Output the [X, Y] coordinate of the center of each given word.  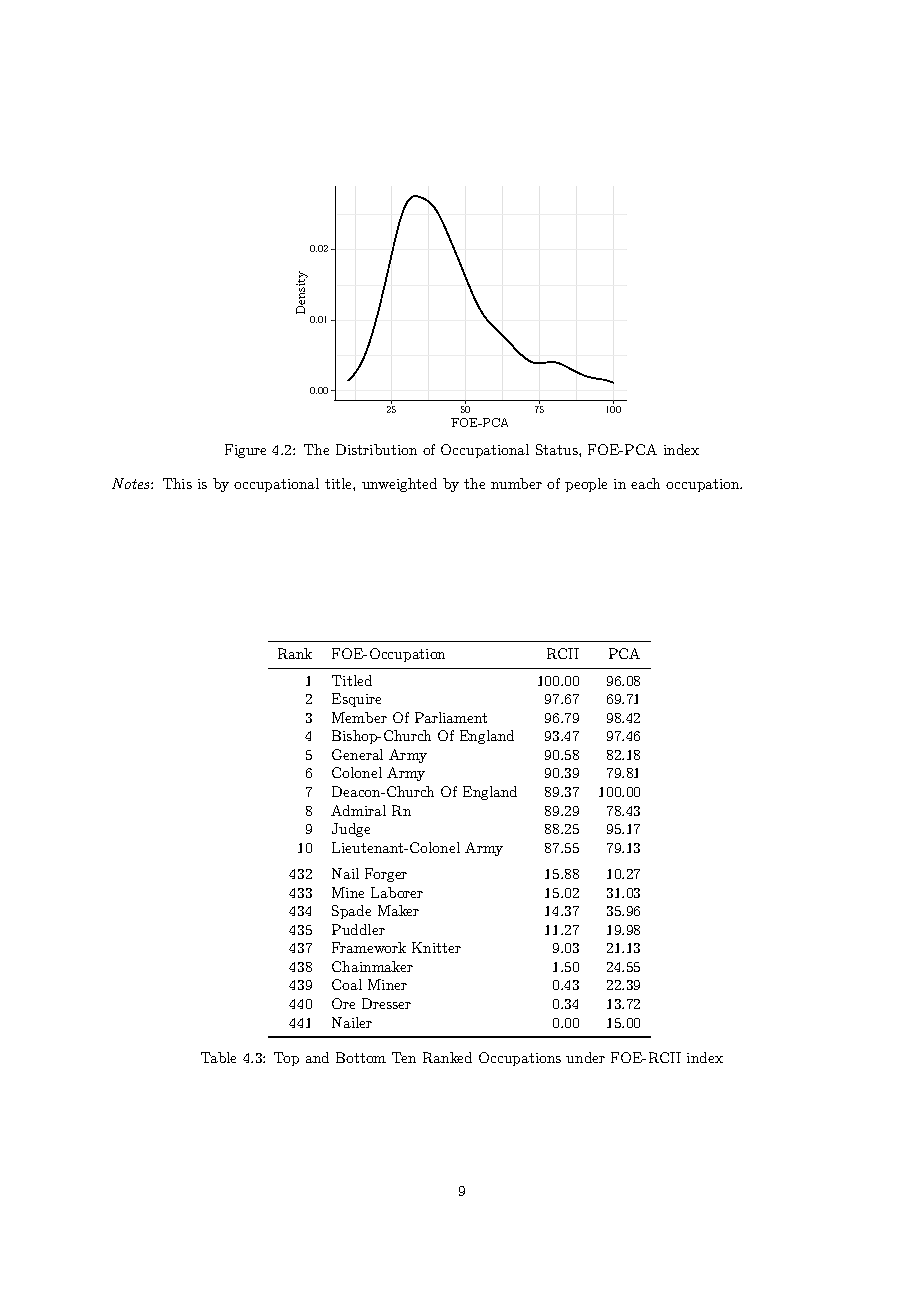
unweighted [399, 485]
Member [359, 717]
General [357, 754]
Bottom [361, 1057]
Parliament [451, 717]
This [177, 483]
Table [218, 1057]
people [586, 485]
